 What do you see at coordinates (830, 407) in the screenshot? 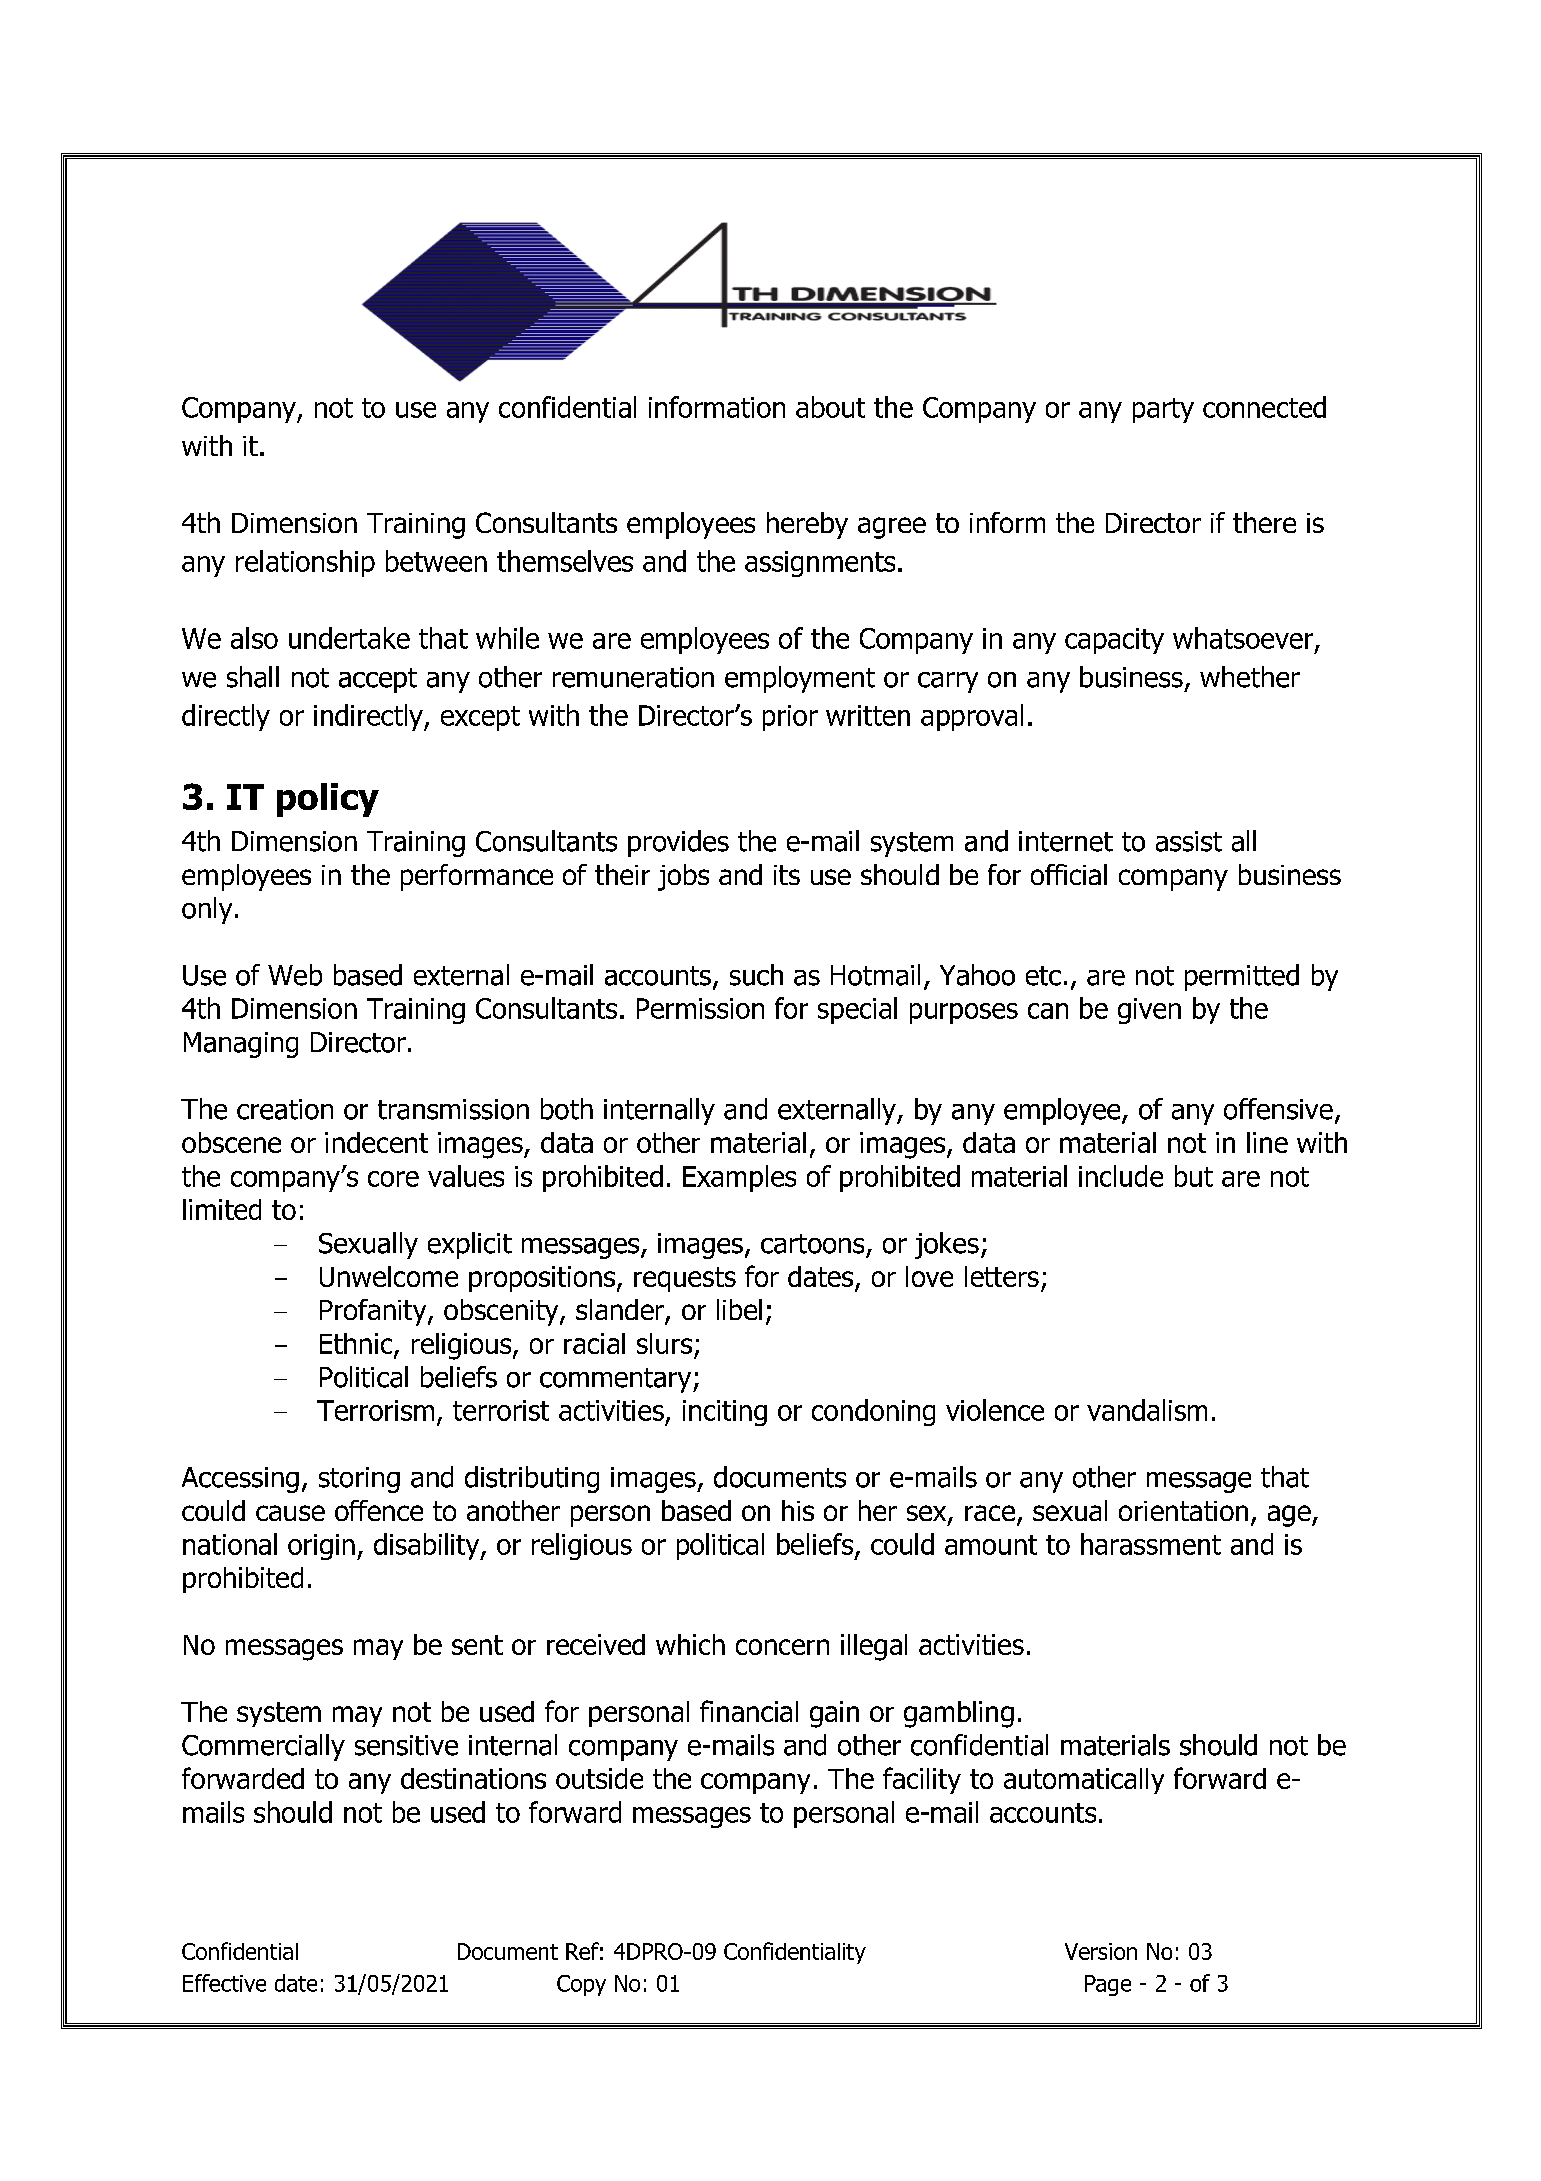
I see `about` at bounding box center [830, 407].
